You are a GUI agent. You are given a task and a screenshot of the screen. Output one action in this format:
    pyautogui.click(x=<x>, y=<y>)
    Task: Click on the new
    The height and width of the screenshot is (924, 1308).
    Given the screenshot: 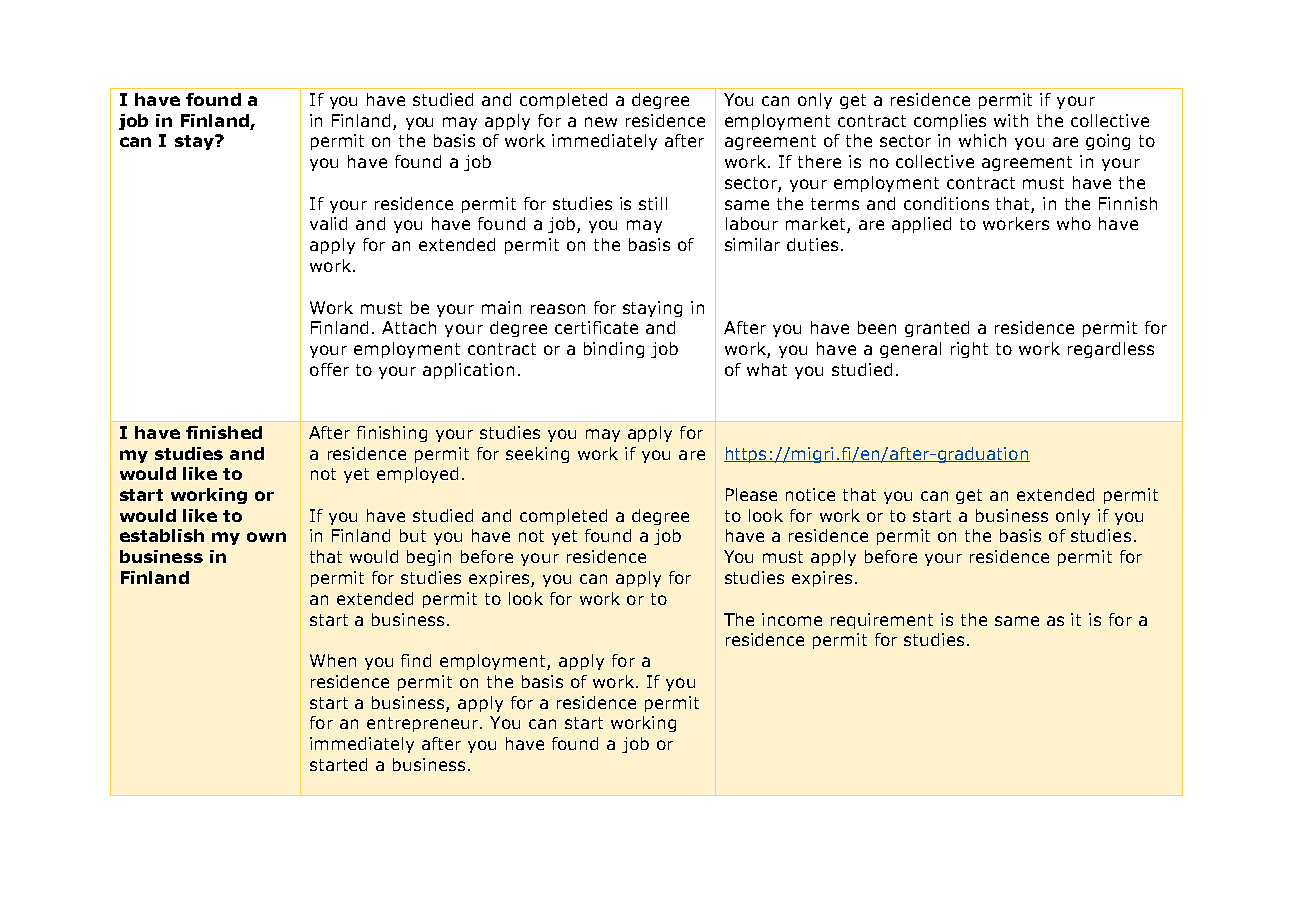 What is the action you would take?
    pyautogui.click(x=601, y=122)
